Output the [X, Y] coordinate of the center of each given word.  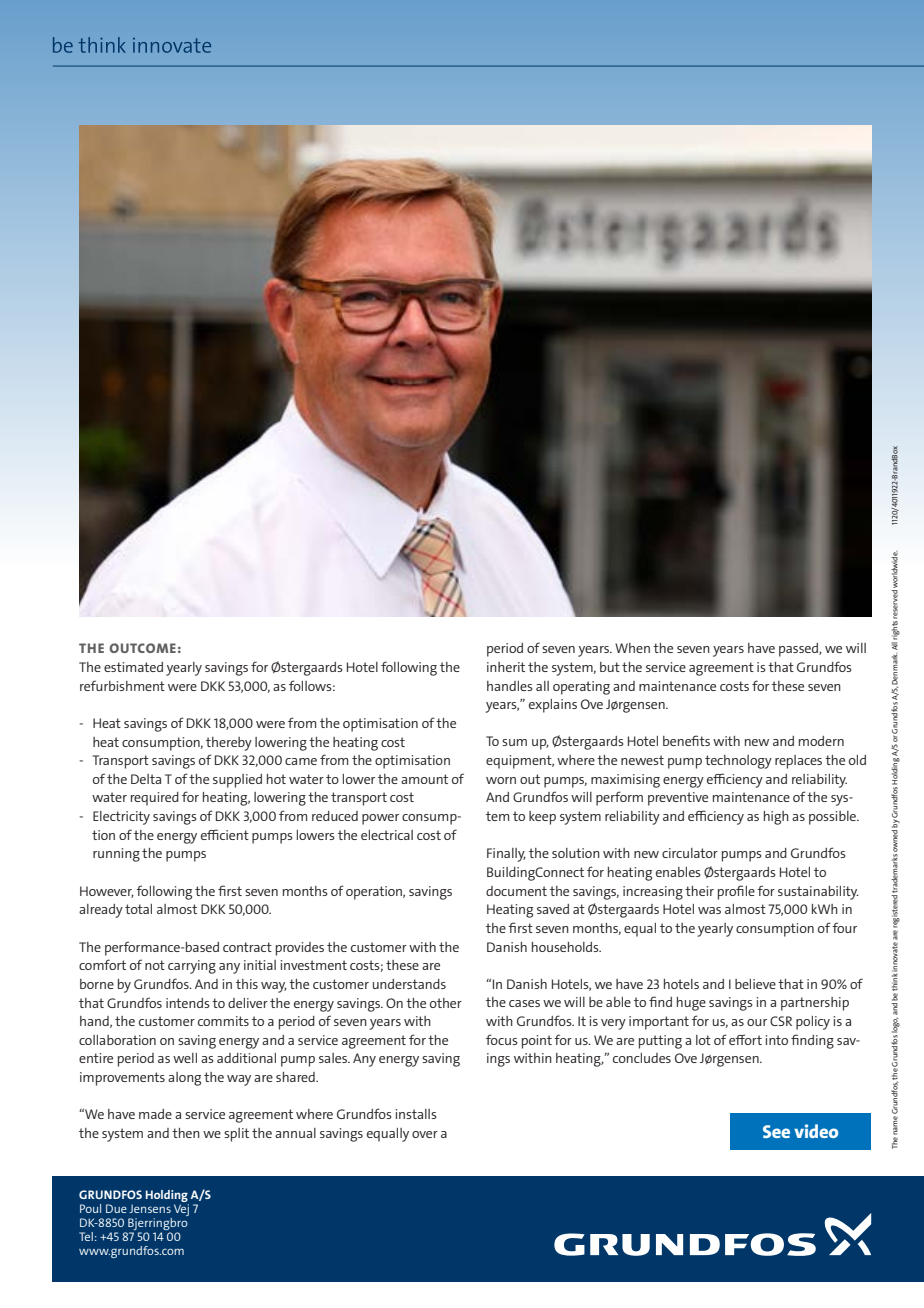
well [185, 1058]
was [709, 910]
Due [116, 1208]
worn [501, 780]
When [632, 648]
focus [502, 1039]
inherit [506, 667]
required [155, 799]
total [138, 909]
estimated [133, 667]
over [425, 1134]
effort [745, 1039]
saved [553, 909]
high [776, 818]
